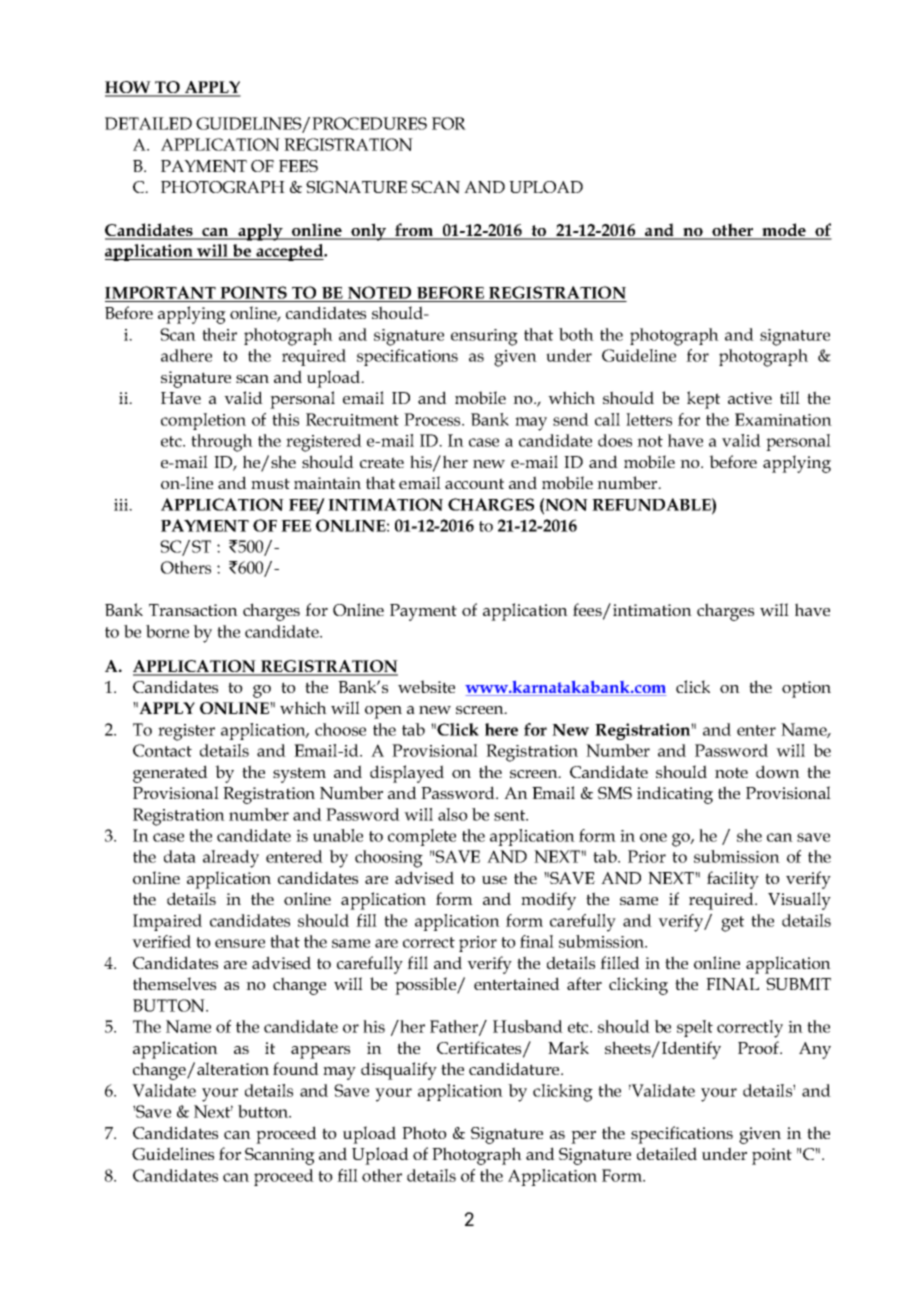  I want to click on Certificates, so click(480, 1049).
